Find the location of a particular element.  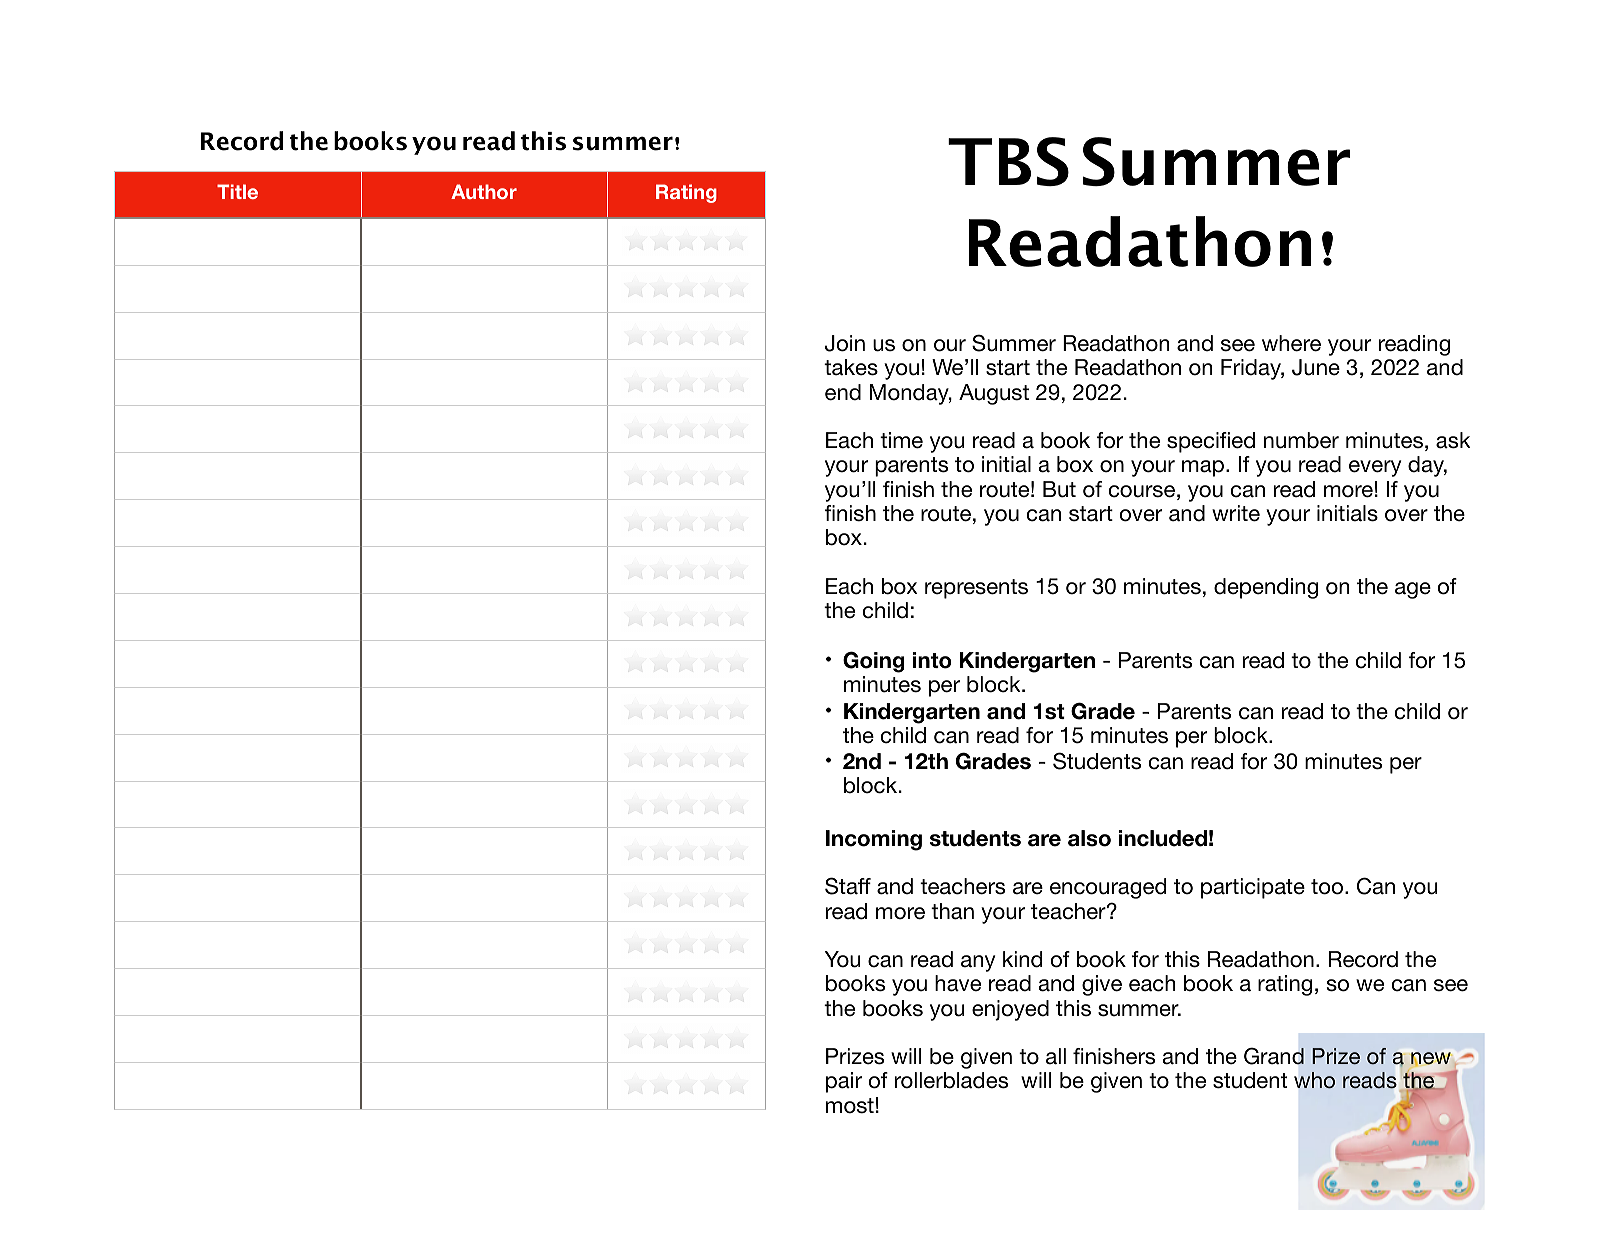

who is located at coordinates (1314, 1080).
